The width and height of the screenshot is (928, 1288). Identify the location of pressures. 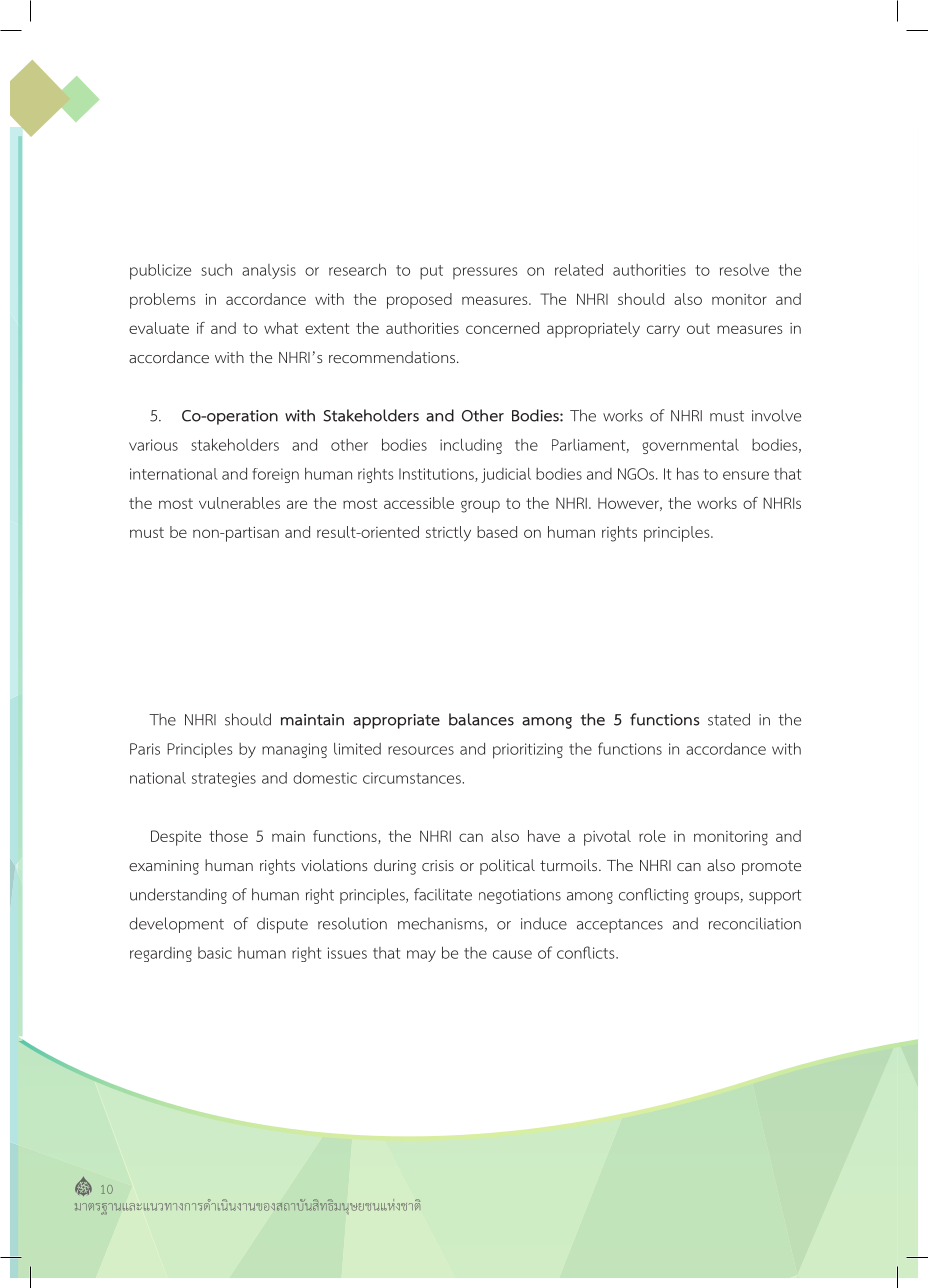
(485, 273).
